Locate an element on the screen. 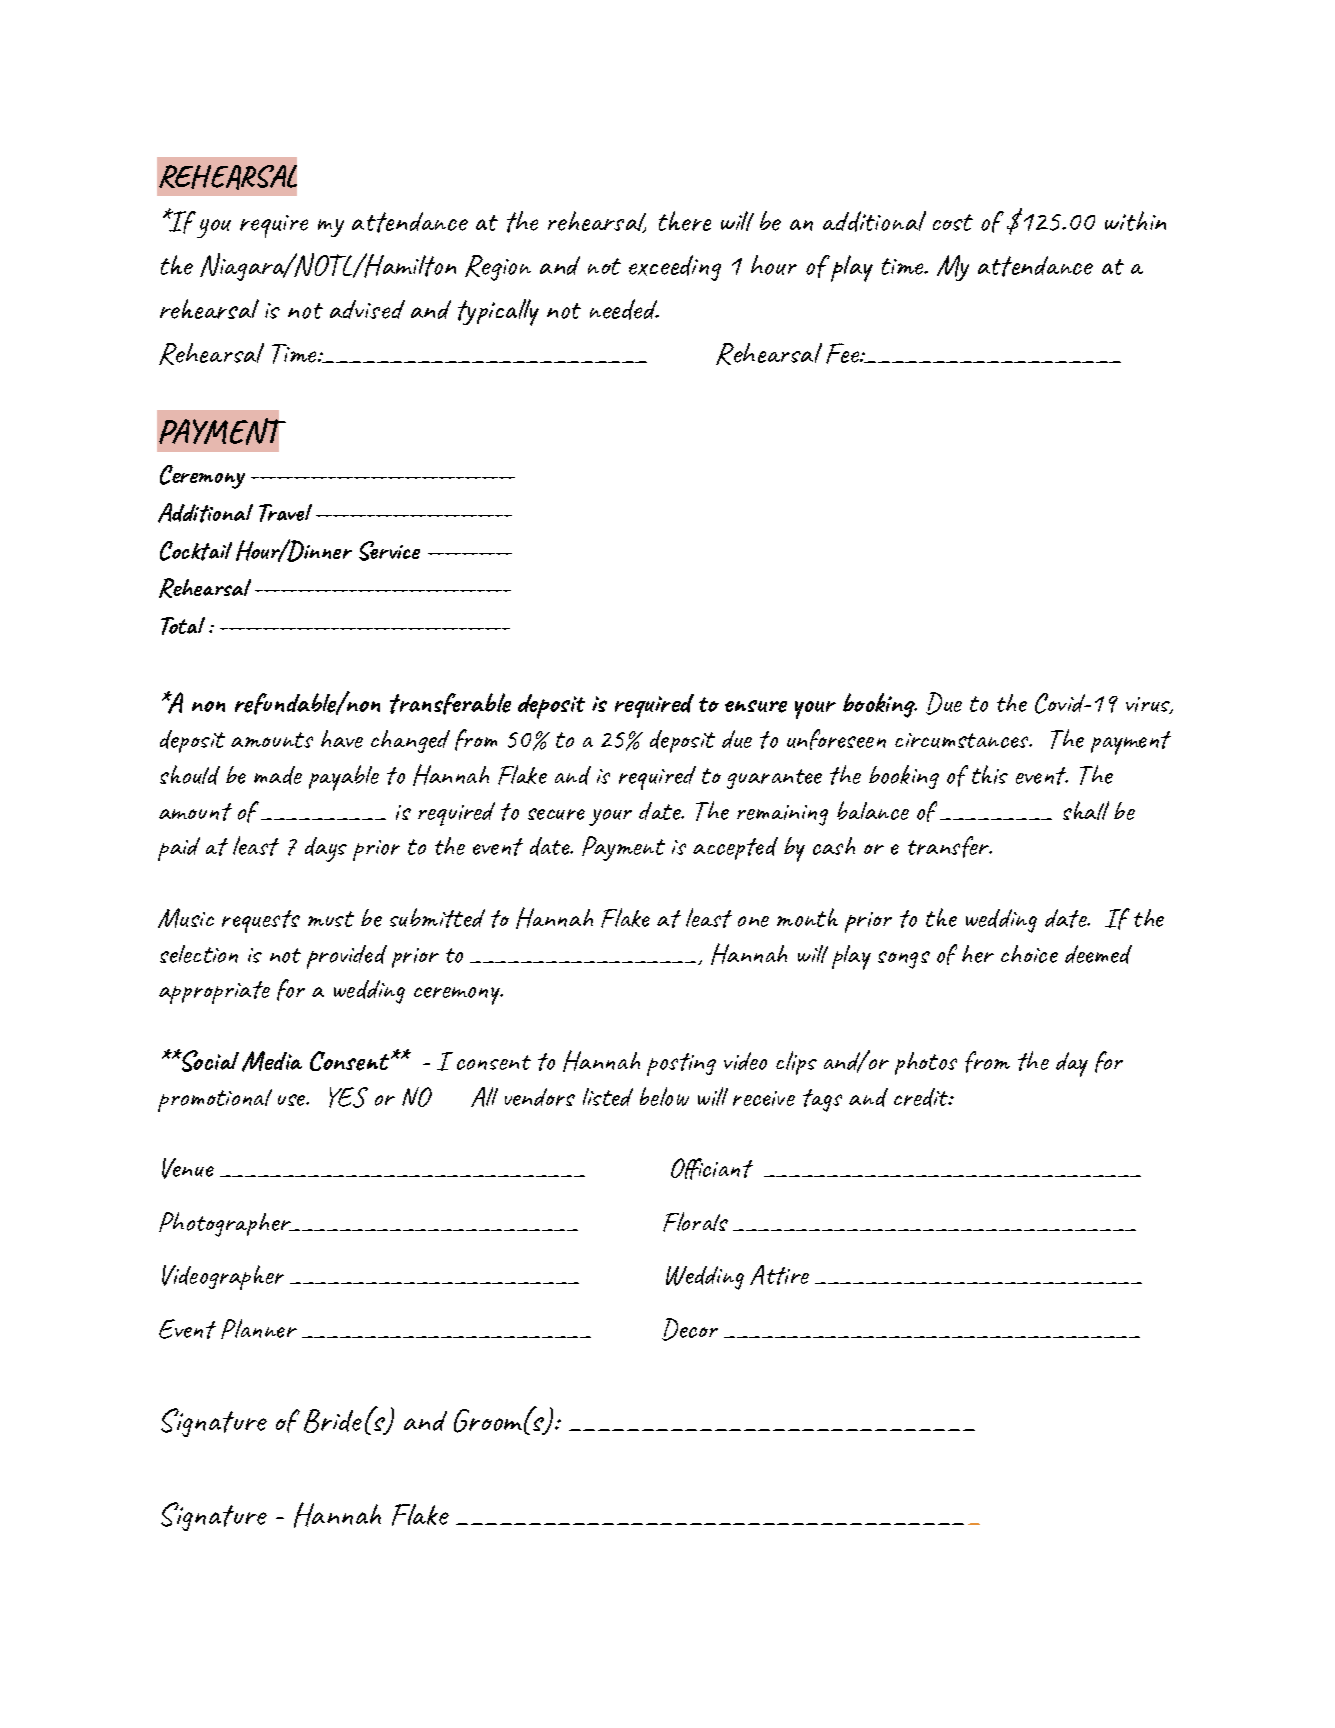 The image size is (1335, 1728). advised is located at coordinates (367, 309).
